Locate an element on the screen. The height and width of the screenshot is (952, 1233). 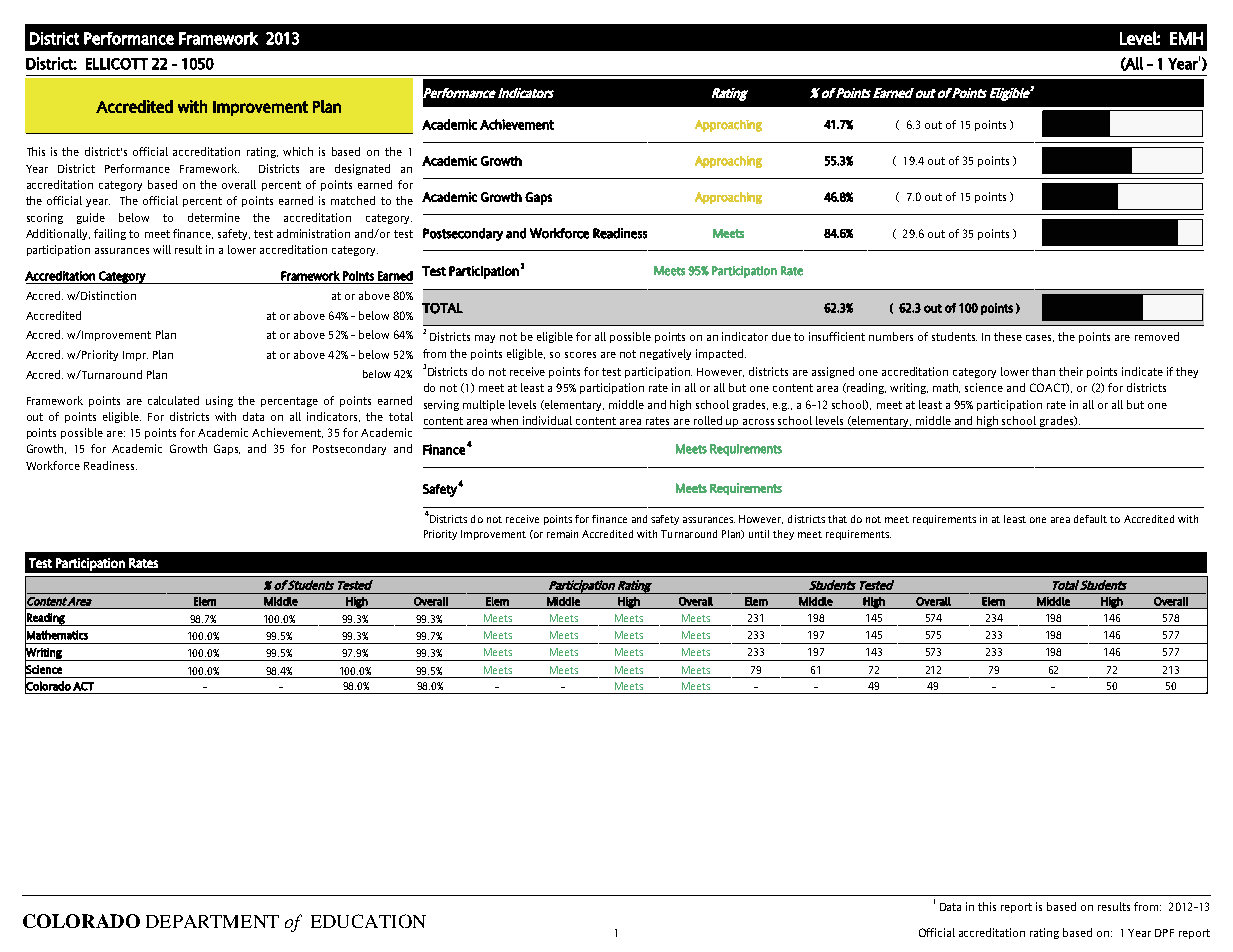
remain is located at coordinates (562, 534).
